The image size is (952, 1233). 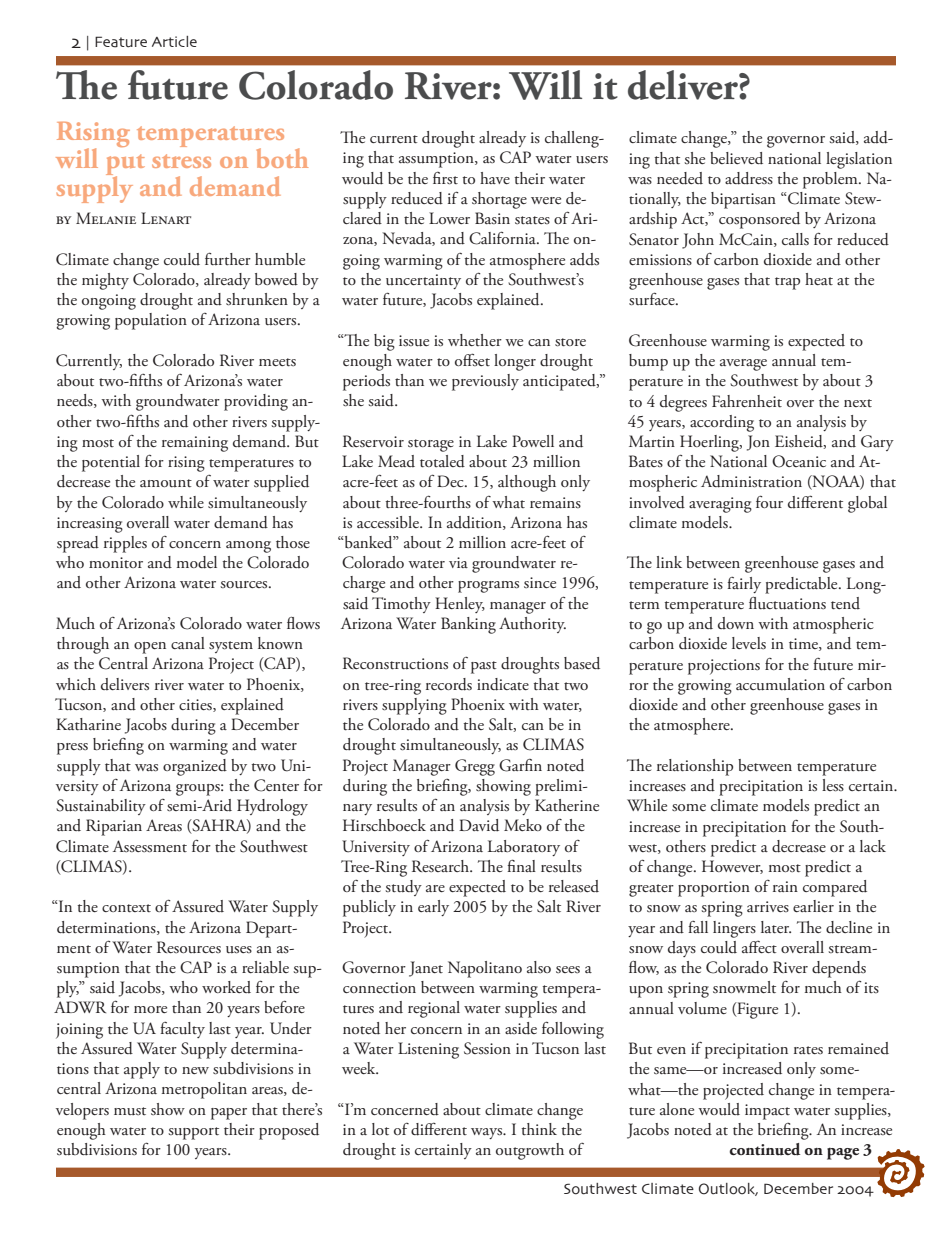 I want to click on support, so click(x=193, y=1133).
